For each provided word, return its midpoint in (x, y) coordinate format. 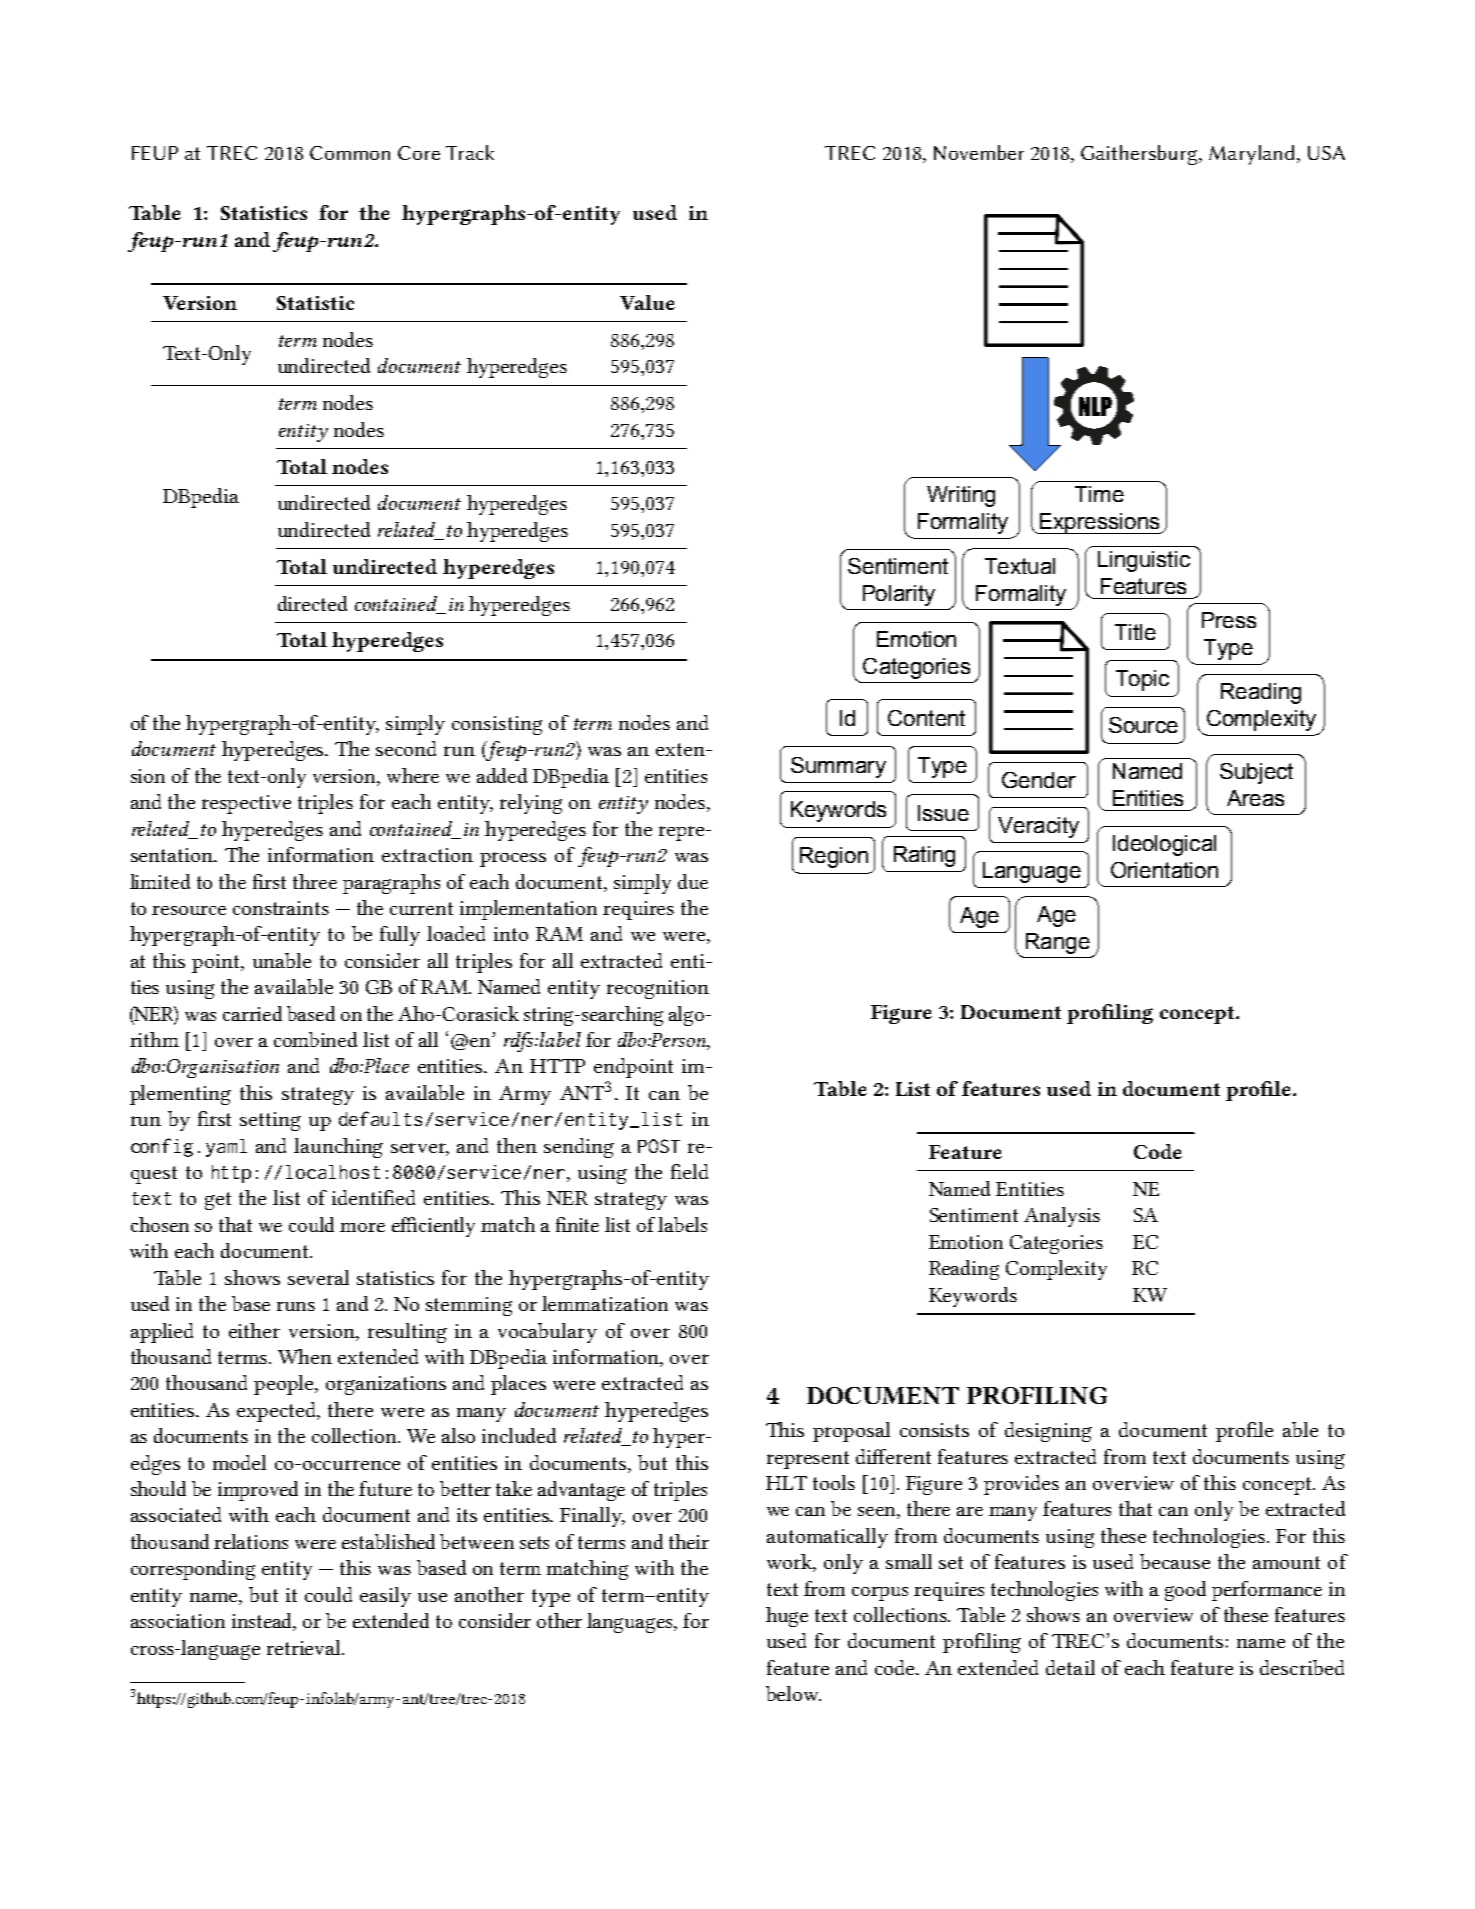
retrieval (305, 1647)
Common (350, 153)
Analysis (1062, 1217)
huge (787, 1617)
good (1185, 1591)
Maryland (1251, 155)
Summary (838, 767)
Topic (1142, 680)
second (406, 748)
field (689, 1171)
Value (647, 302)
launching (338, 1148)
